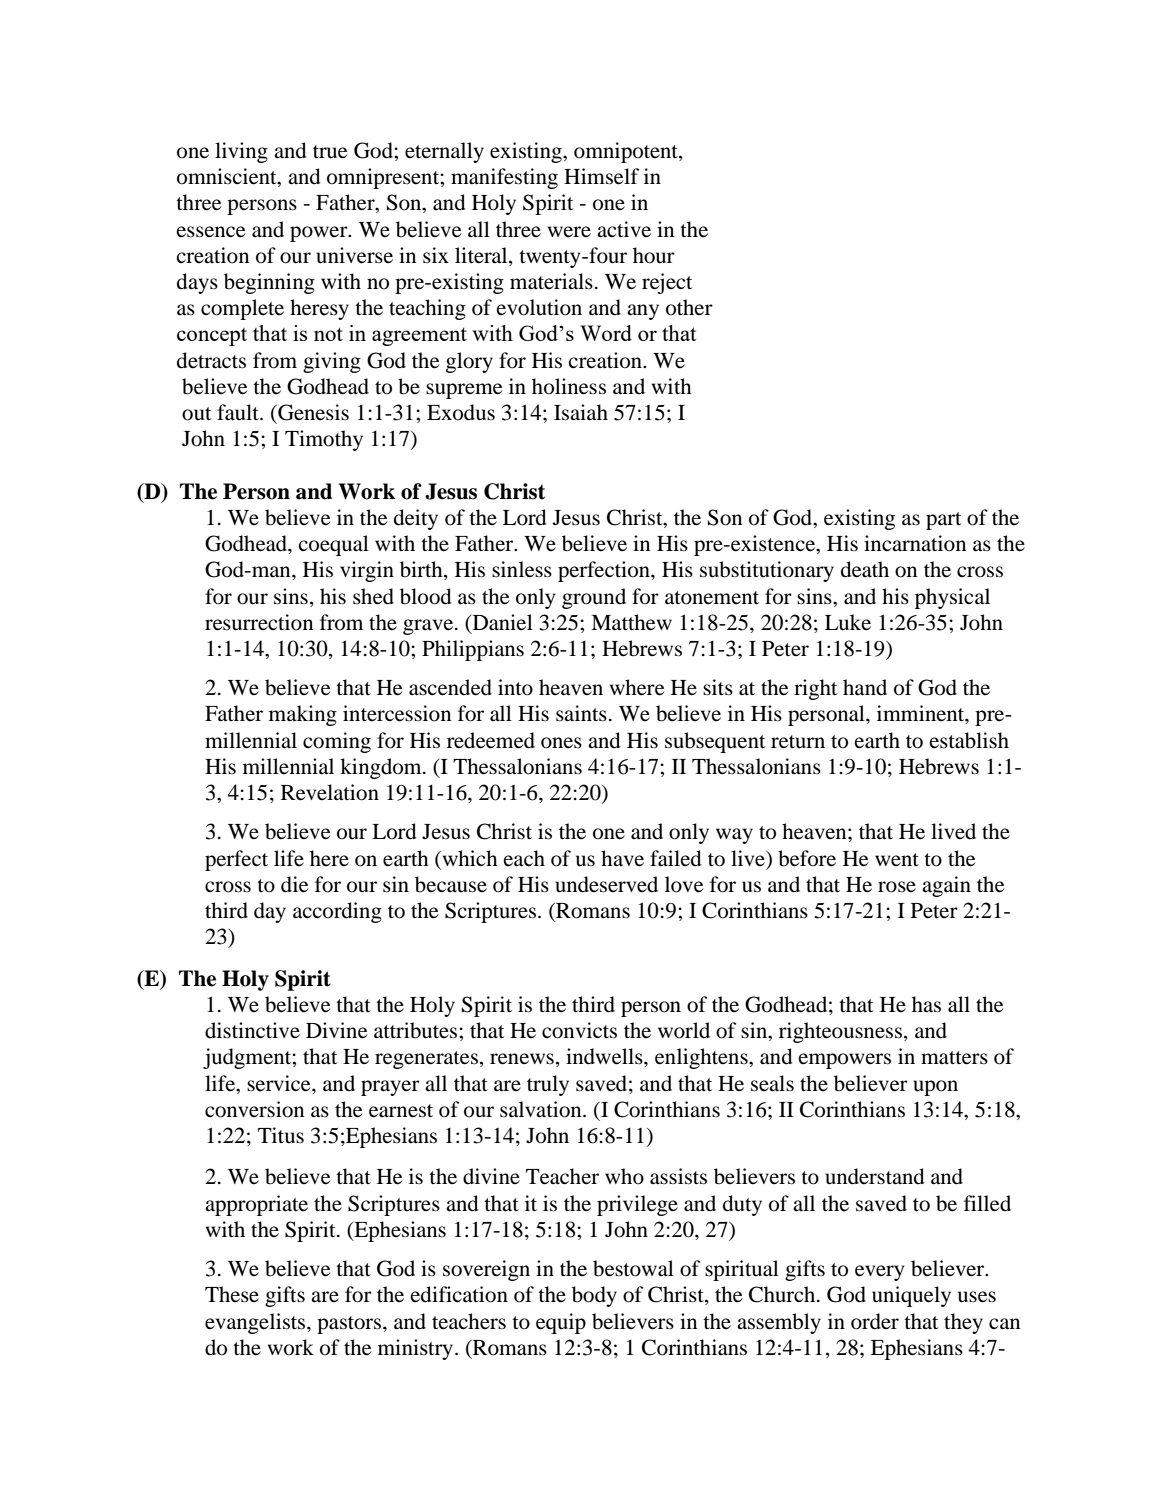 The height and width of the screenshot is (1504, 1162). Describe the element at coordinates (897, 887) in the screenshot. I see `rose` at that location.
